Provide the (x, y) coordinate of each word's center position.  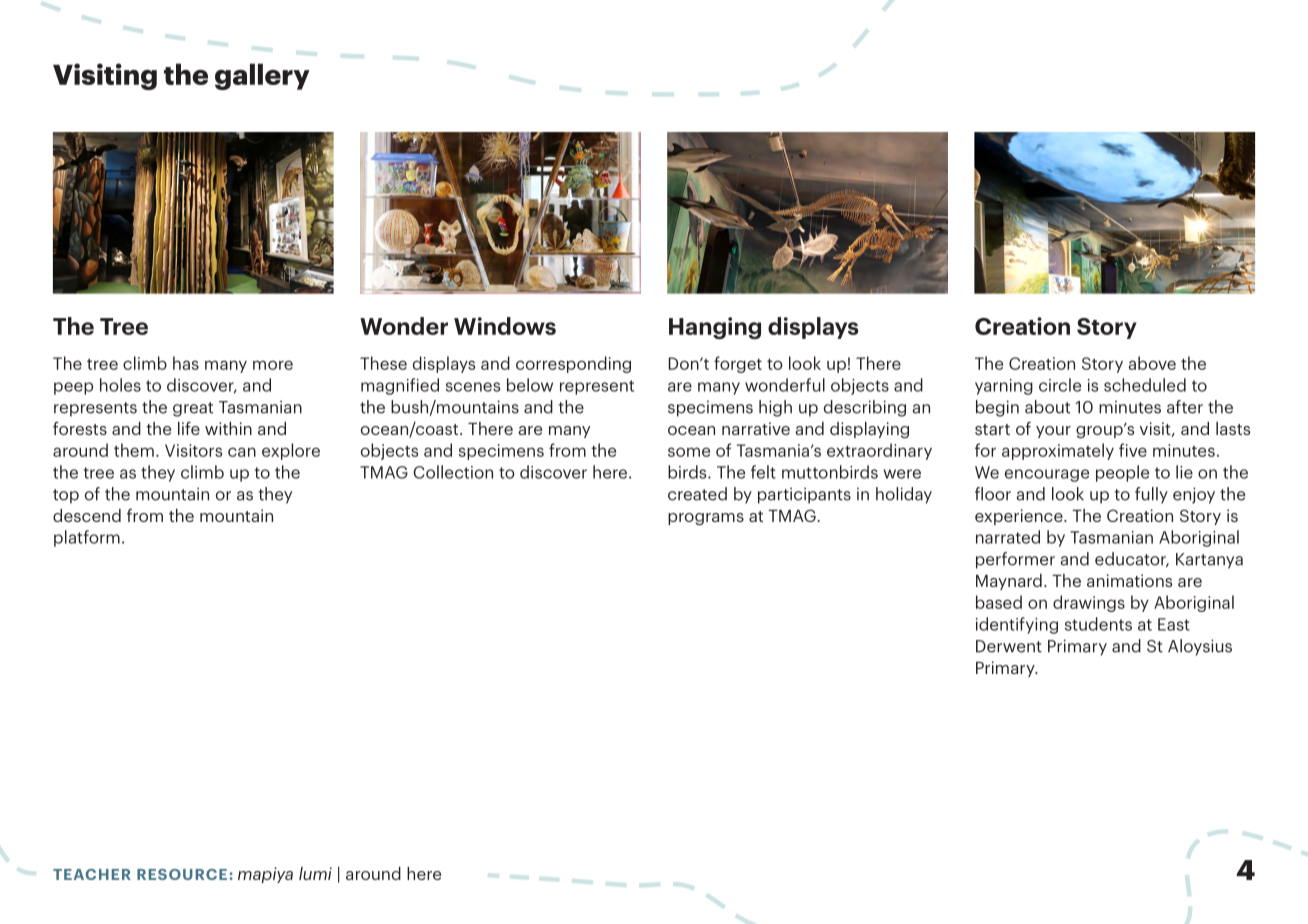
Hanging (715, 328)
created (697, 494)
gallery (262, 76)
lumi (315, 873)
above (1152, 363)
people (1122, 473)
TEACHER (92, 874)
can (242, 452)
